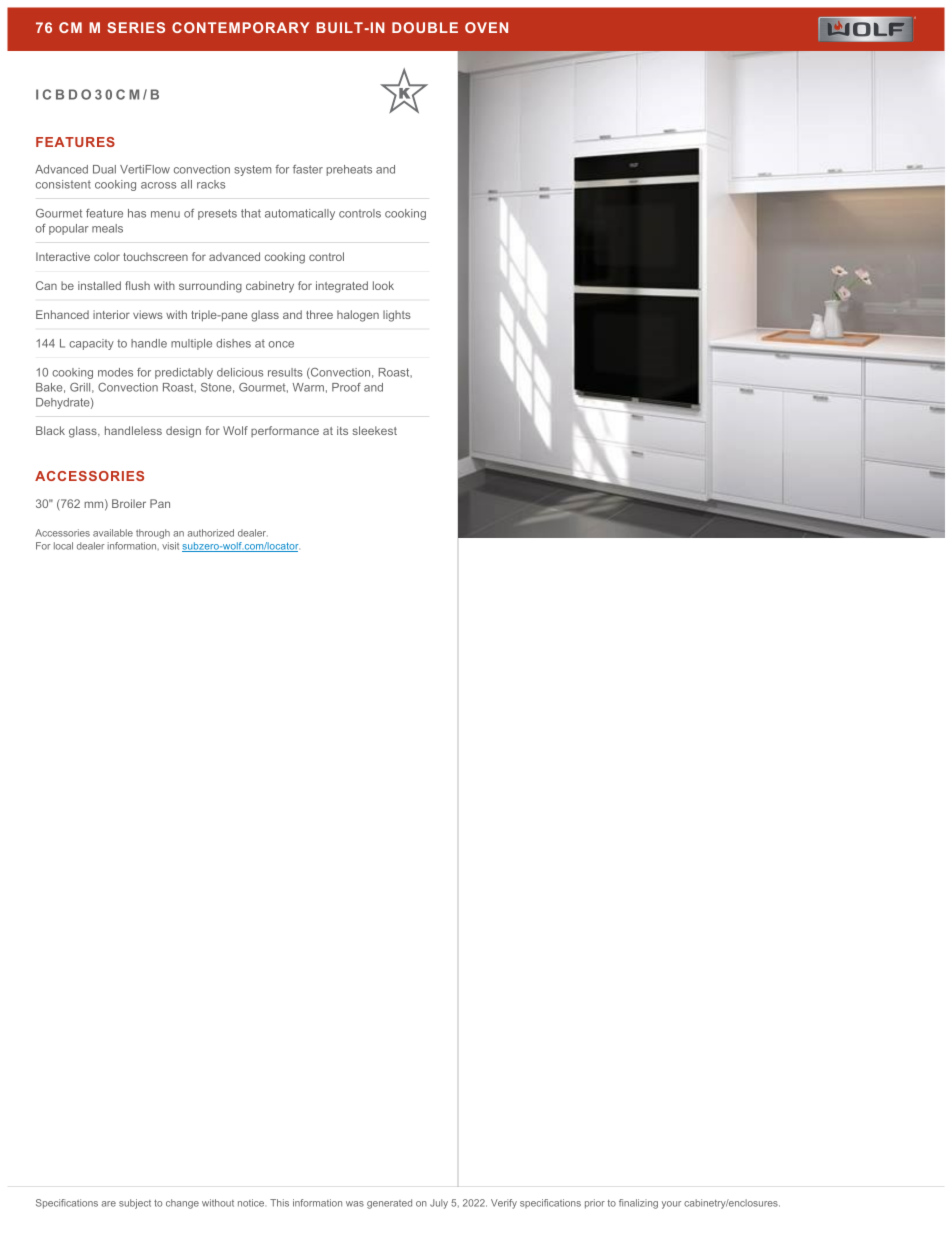  I want to click on authorized, so click(211, 533).
